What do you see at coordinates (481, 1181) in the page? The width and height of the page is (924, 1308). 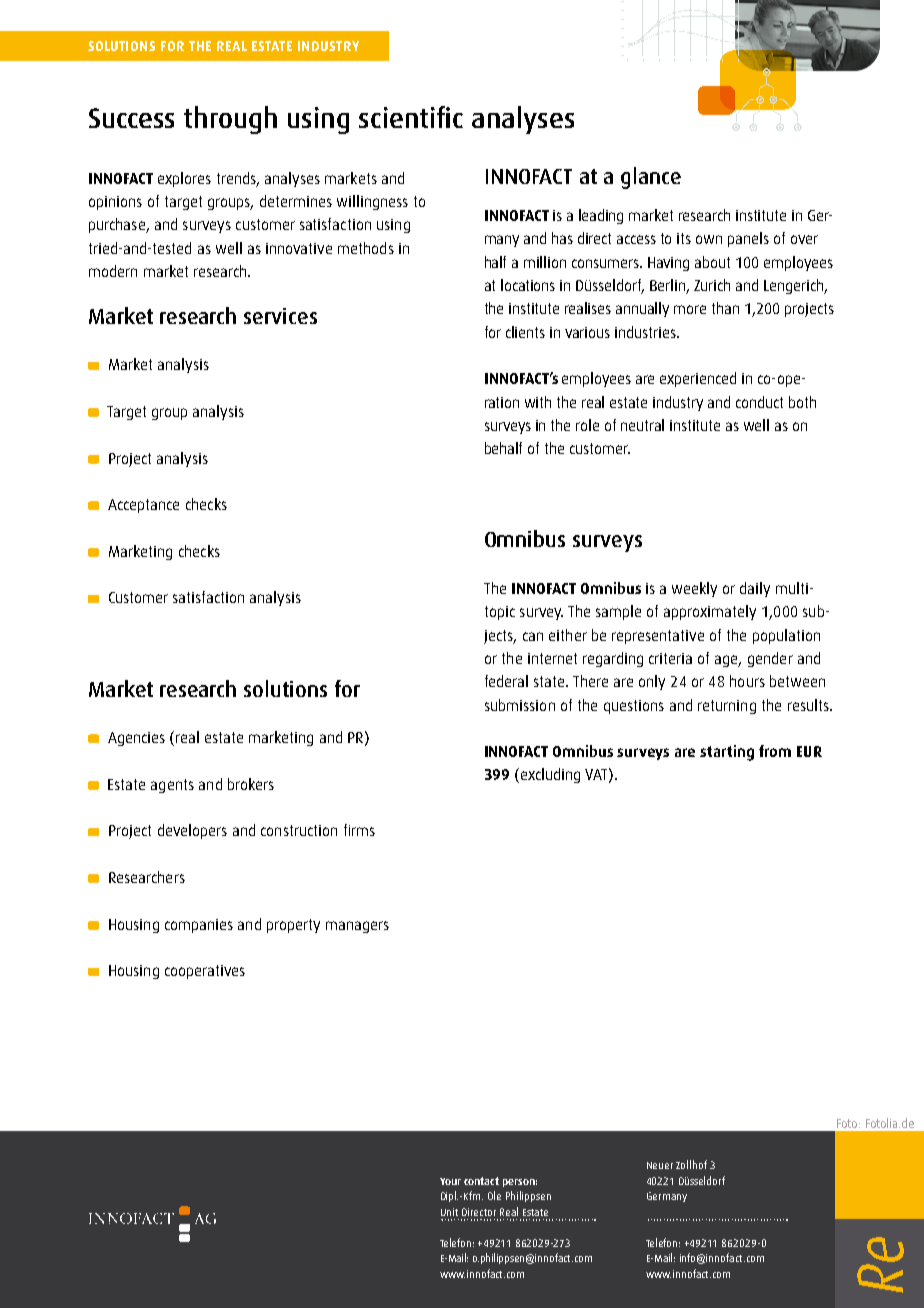 I see `contact` at bounding box center [481, 1181].
